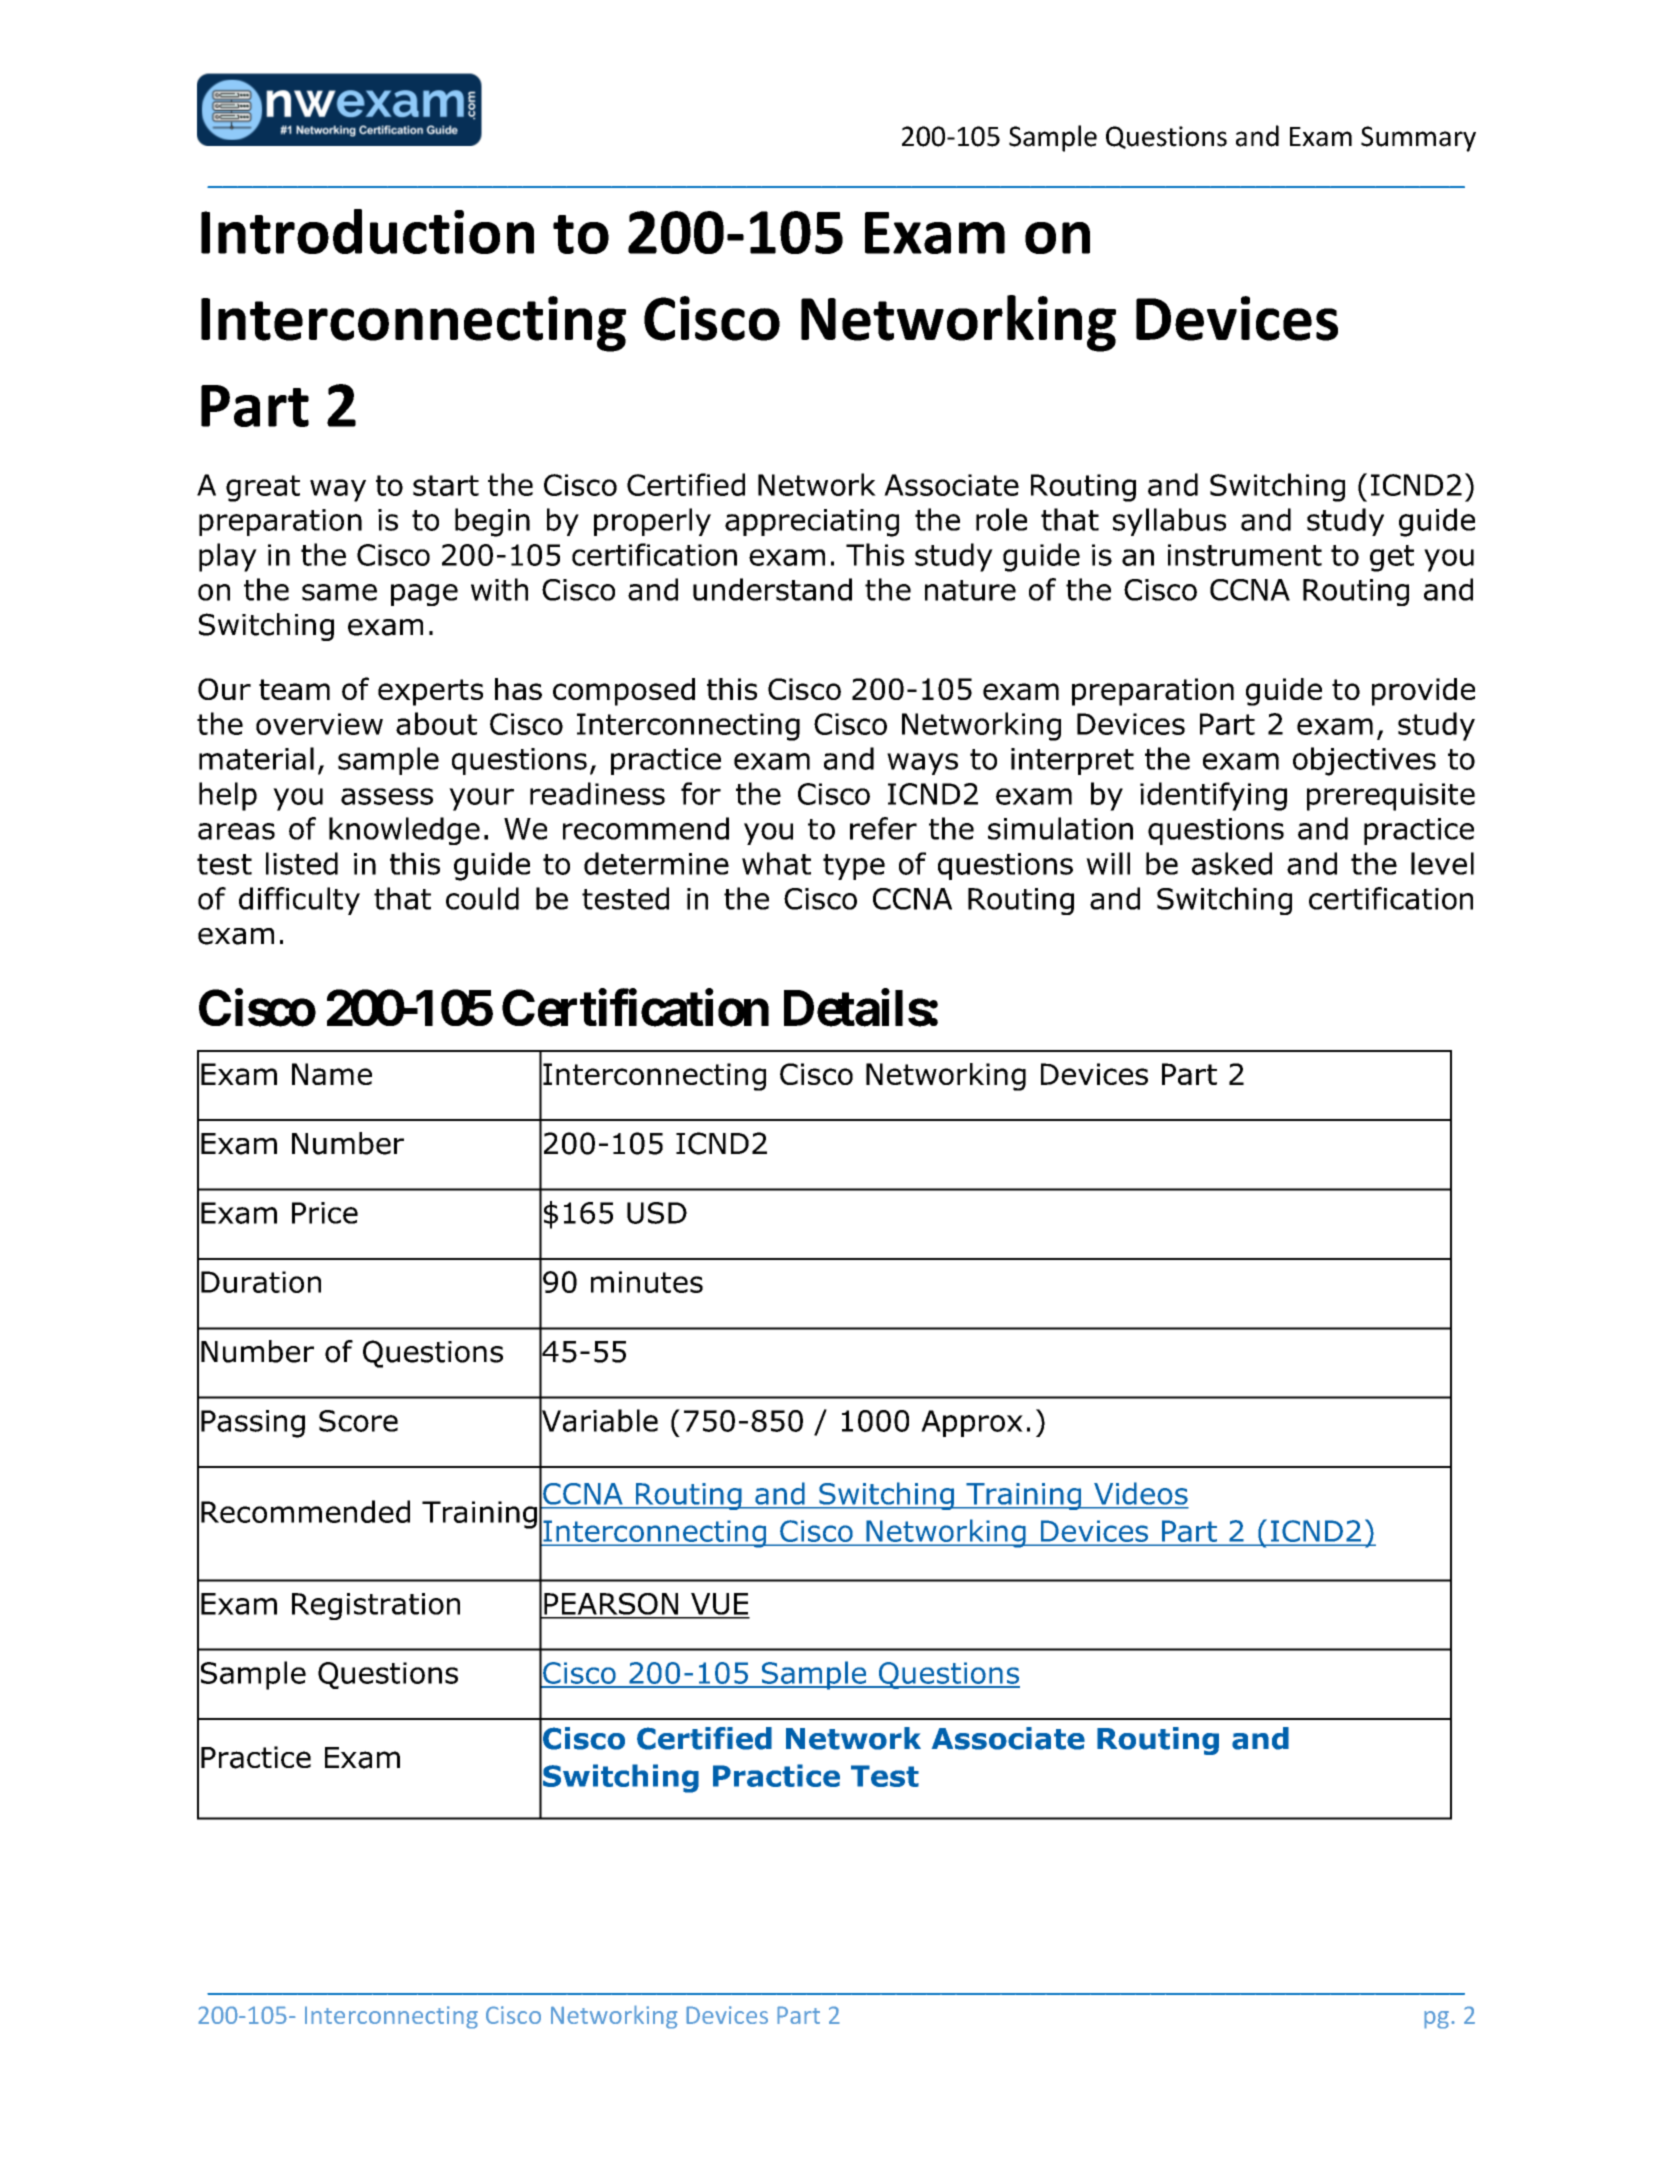 The image size is (1673, 2166). Describe the element at coordinates (367, 231) in the screenshot. I see `Introduction` at that location.
